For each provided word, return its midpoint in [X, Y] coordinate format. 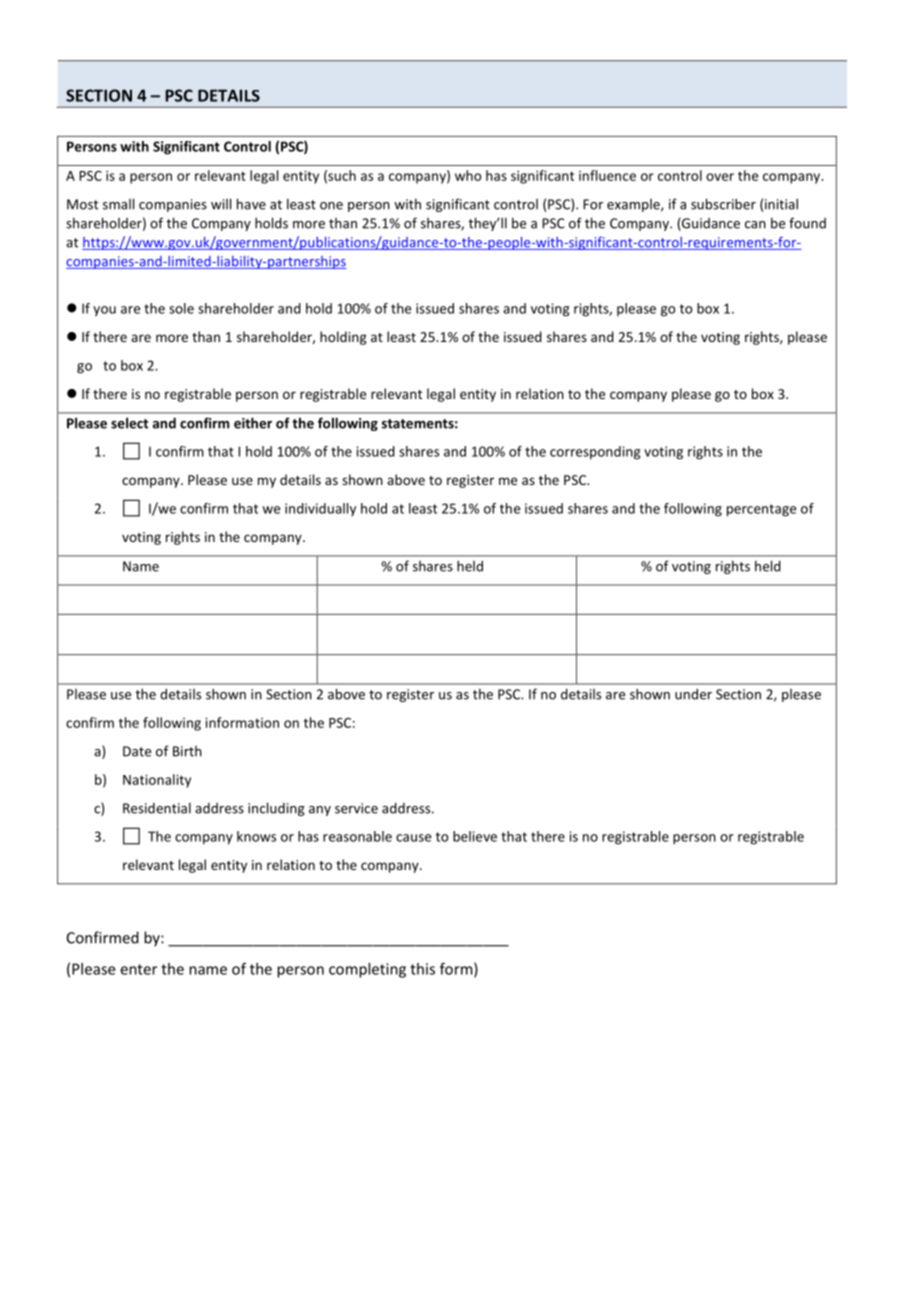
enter [139, 969]
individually [320, 509]
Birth [187, 751]
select [129, 423]
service [356, 808]
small [118, 204]
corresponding [595, 453]
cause [413, 838]
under [693, 694]
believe [475, 836]
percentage [761, 510]
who [468, 175]
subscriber [723, 204]
